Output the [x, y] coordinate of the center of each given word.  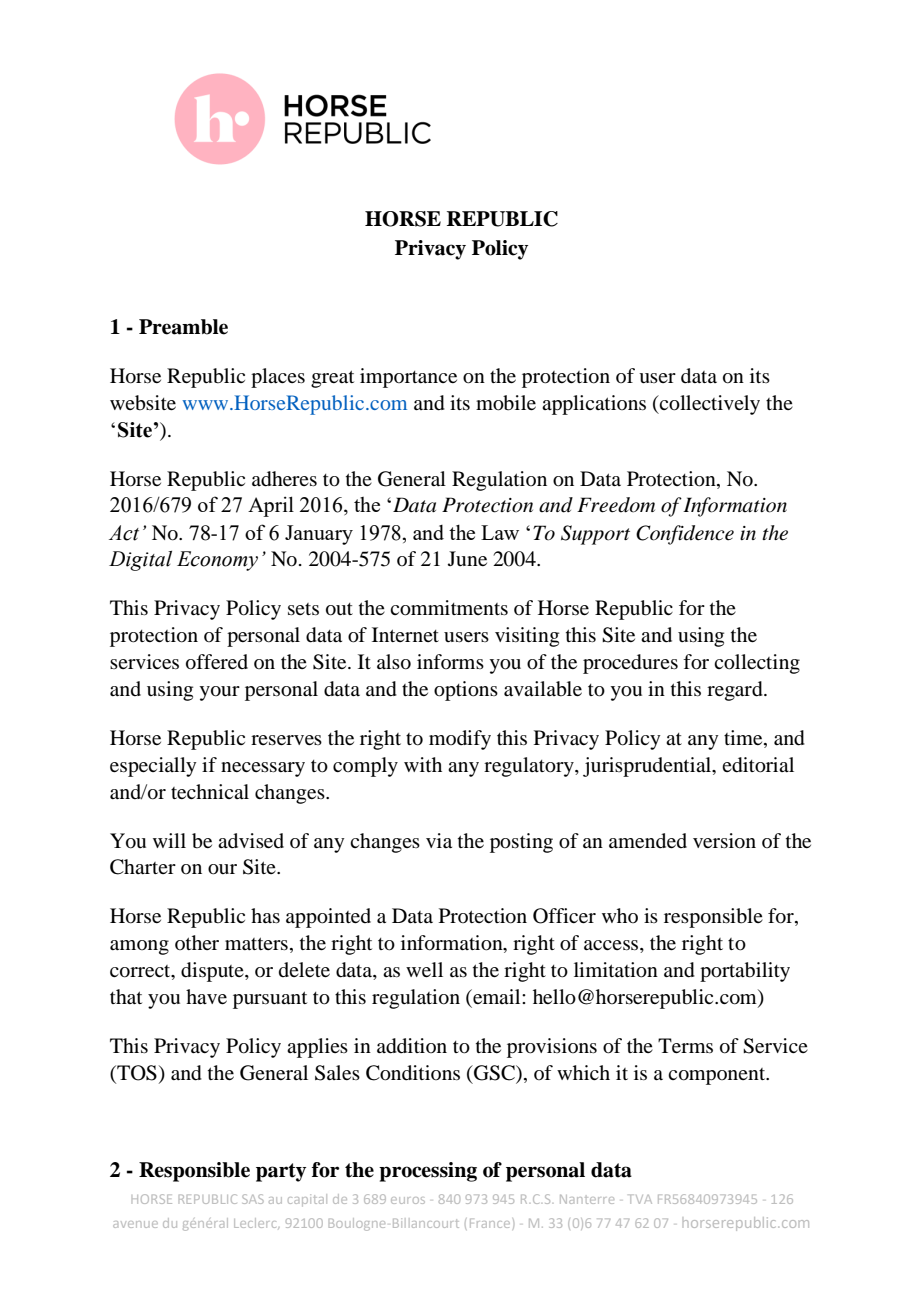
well [424, 969]
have [206, 996]
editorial [758, 765]
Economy [217, 561]
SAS [253, 1199]
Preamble [183, 327]
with [423, 764]
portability [745, 972]
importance [408, 378]
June [467, 558]
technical [210, 791]
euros [408, 1200]
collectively [709, 405]
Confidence [685, 535]
